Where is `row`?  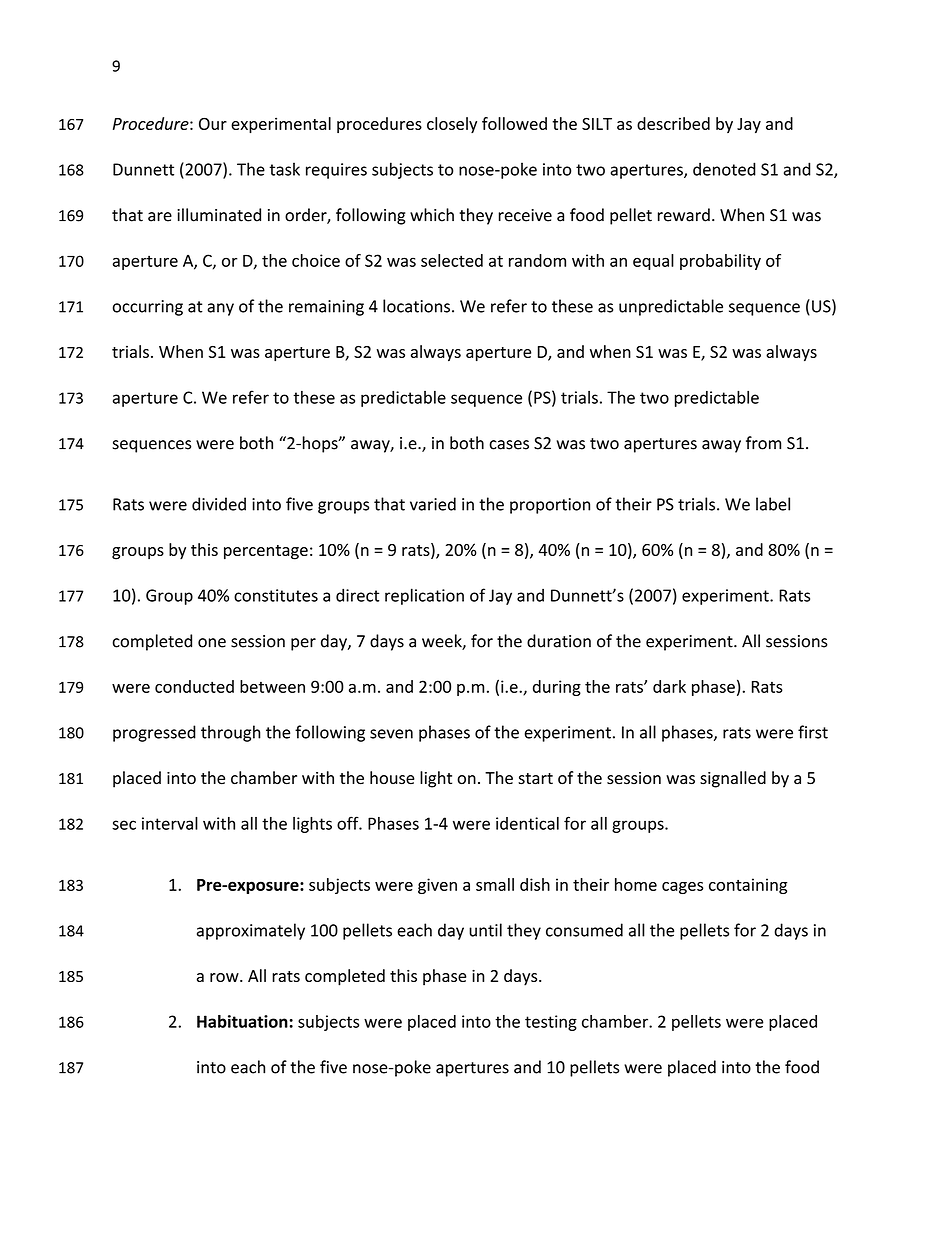 row is located at coordinates (225, 977).
